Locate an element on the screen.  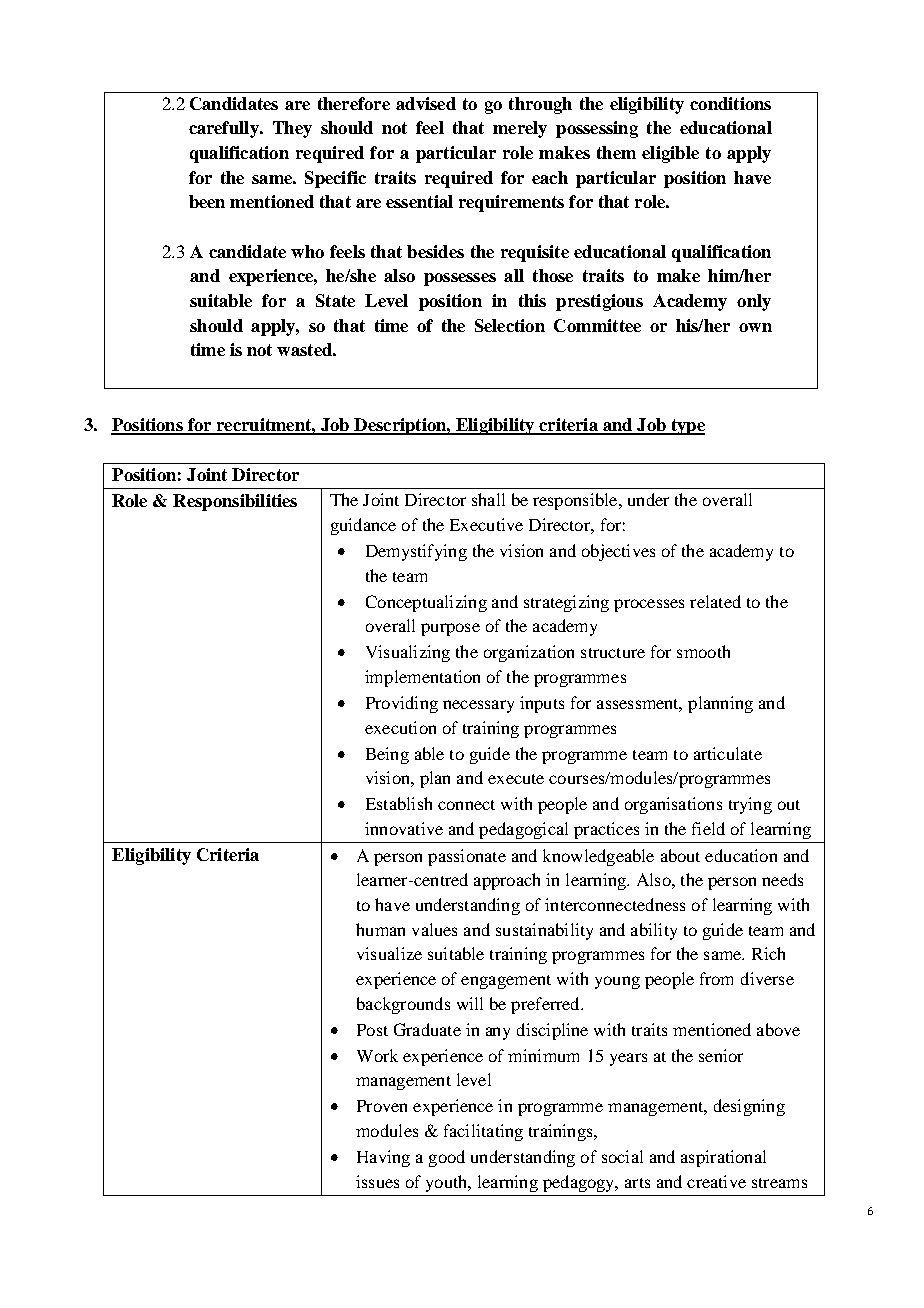
facilitating is located at coordinates (483, 1132).
